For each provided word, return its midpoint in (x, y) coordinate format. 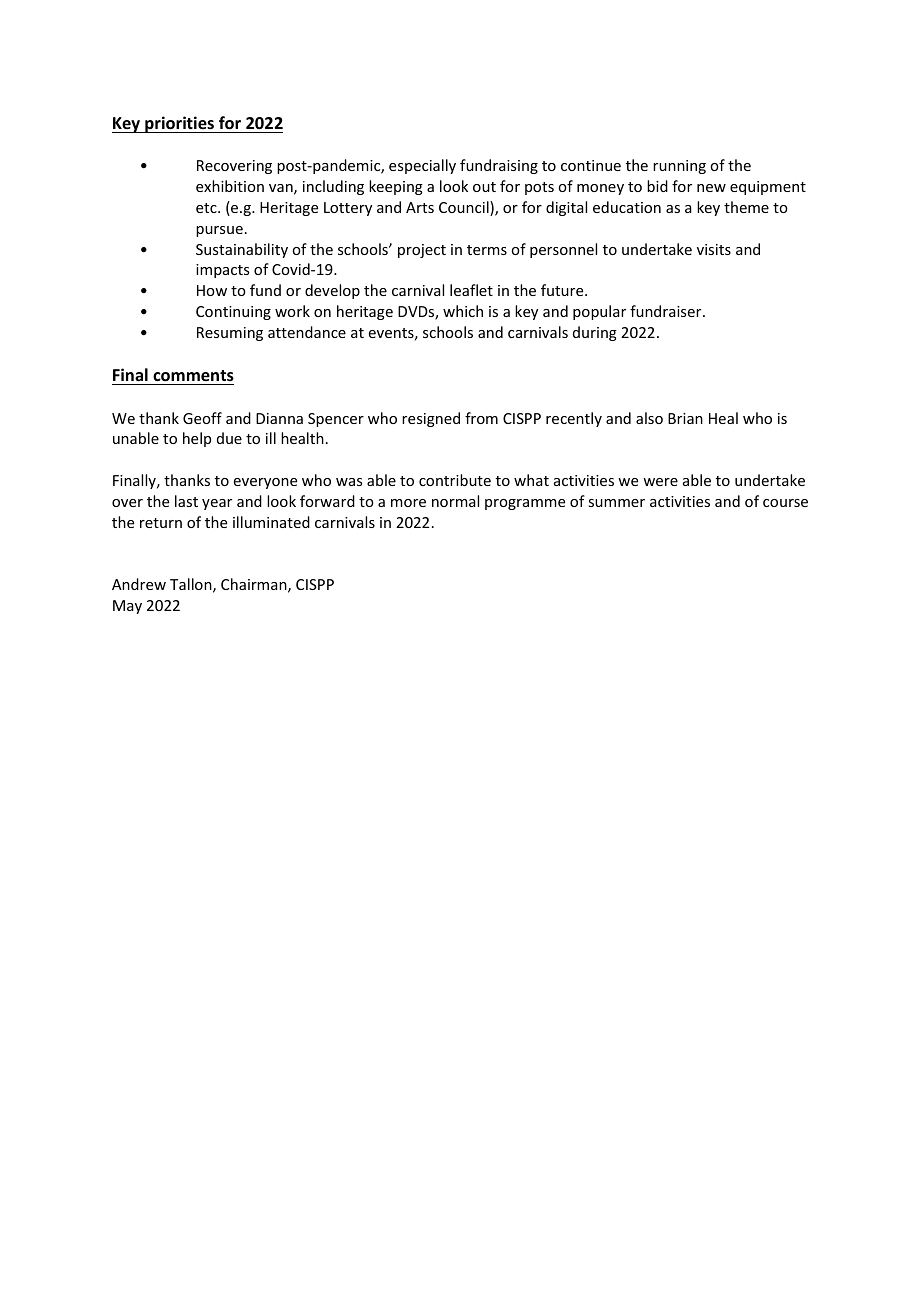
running (679, 167)
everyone (265, 483)
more (408, 503)
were (660, 482)
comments (193, 376)
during (595, 333)
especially (422, 166)
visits (714, 249)
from (481, 418)
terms (487, 250)
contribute (455, 480)
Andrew (139, 584)
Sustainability (242, 250)
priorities (180, 124)
